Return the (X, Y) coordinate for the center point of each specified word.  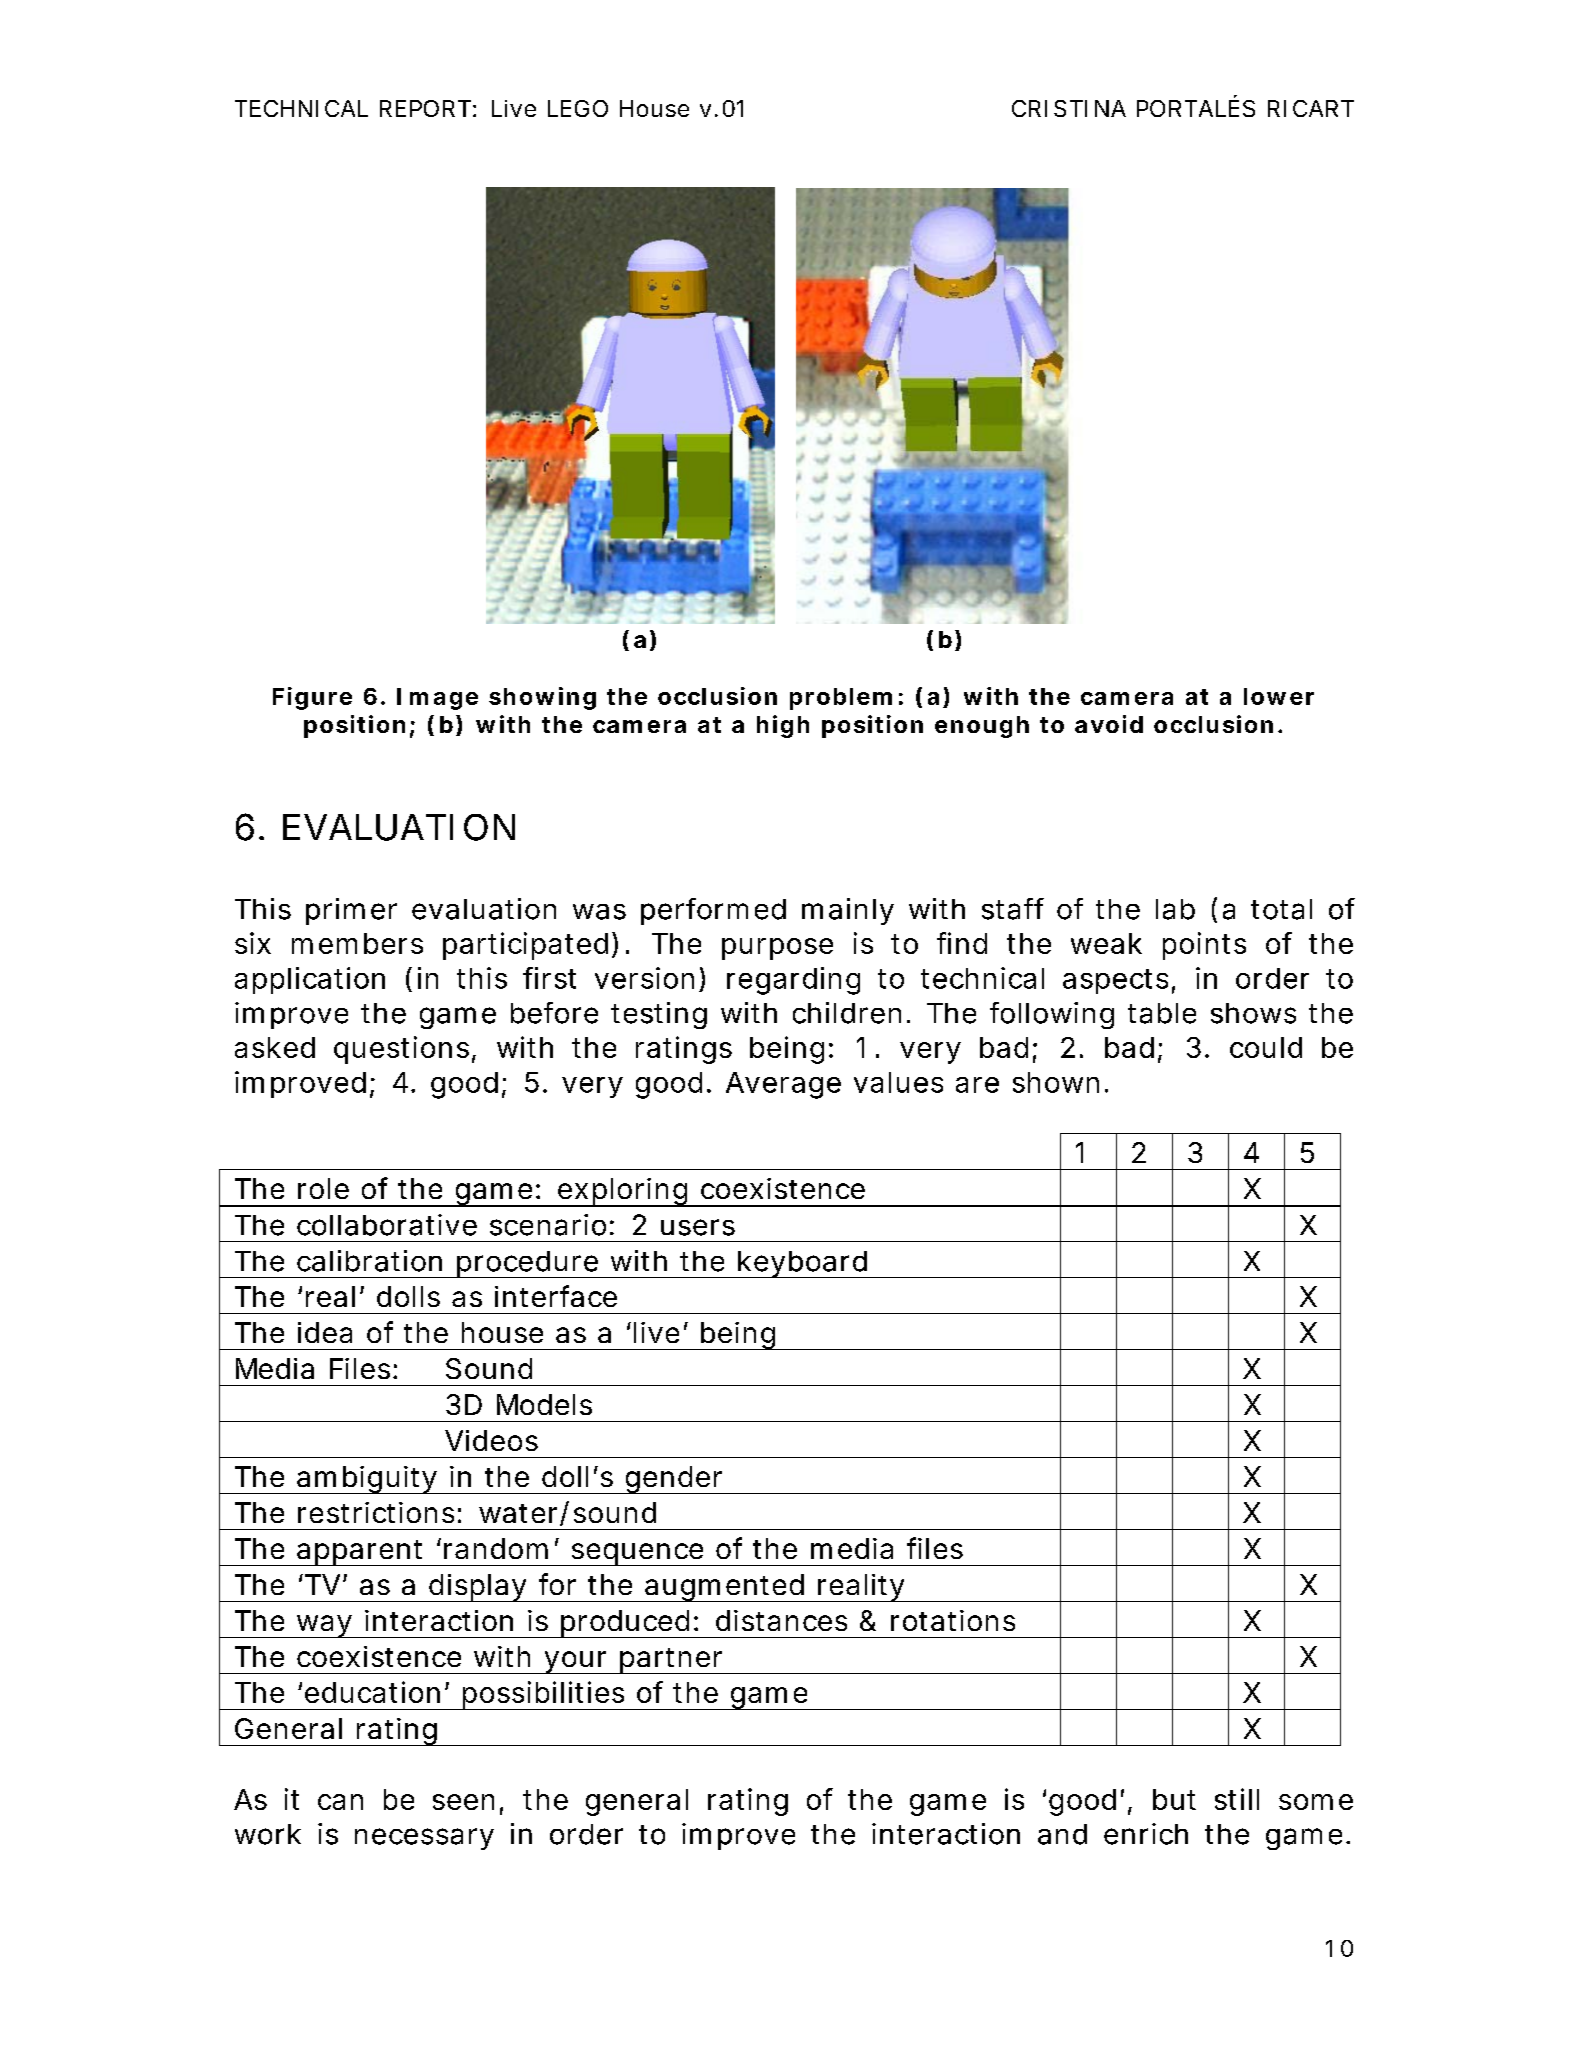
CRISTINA (1069, 108)
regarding (793, 981)
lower (1279, 696)
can (340, 1802)
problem (841, 699)
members (357, 943)
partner (672, 1661)
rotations (953, 1620)
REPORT (425, 108)
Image (437, 699)
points (1204, 946)
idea (325, 1332)
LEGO (578, 108)
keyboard (802, 1264)
